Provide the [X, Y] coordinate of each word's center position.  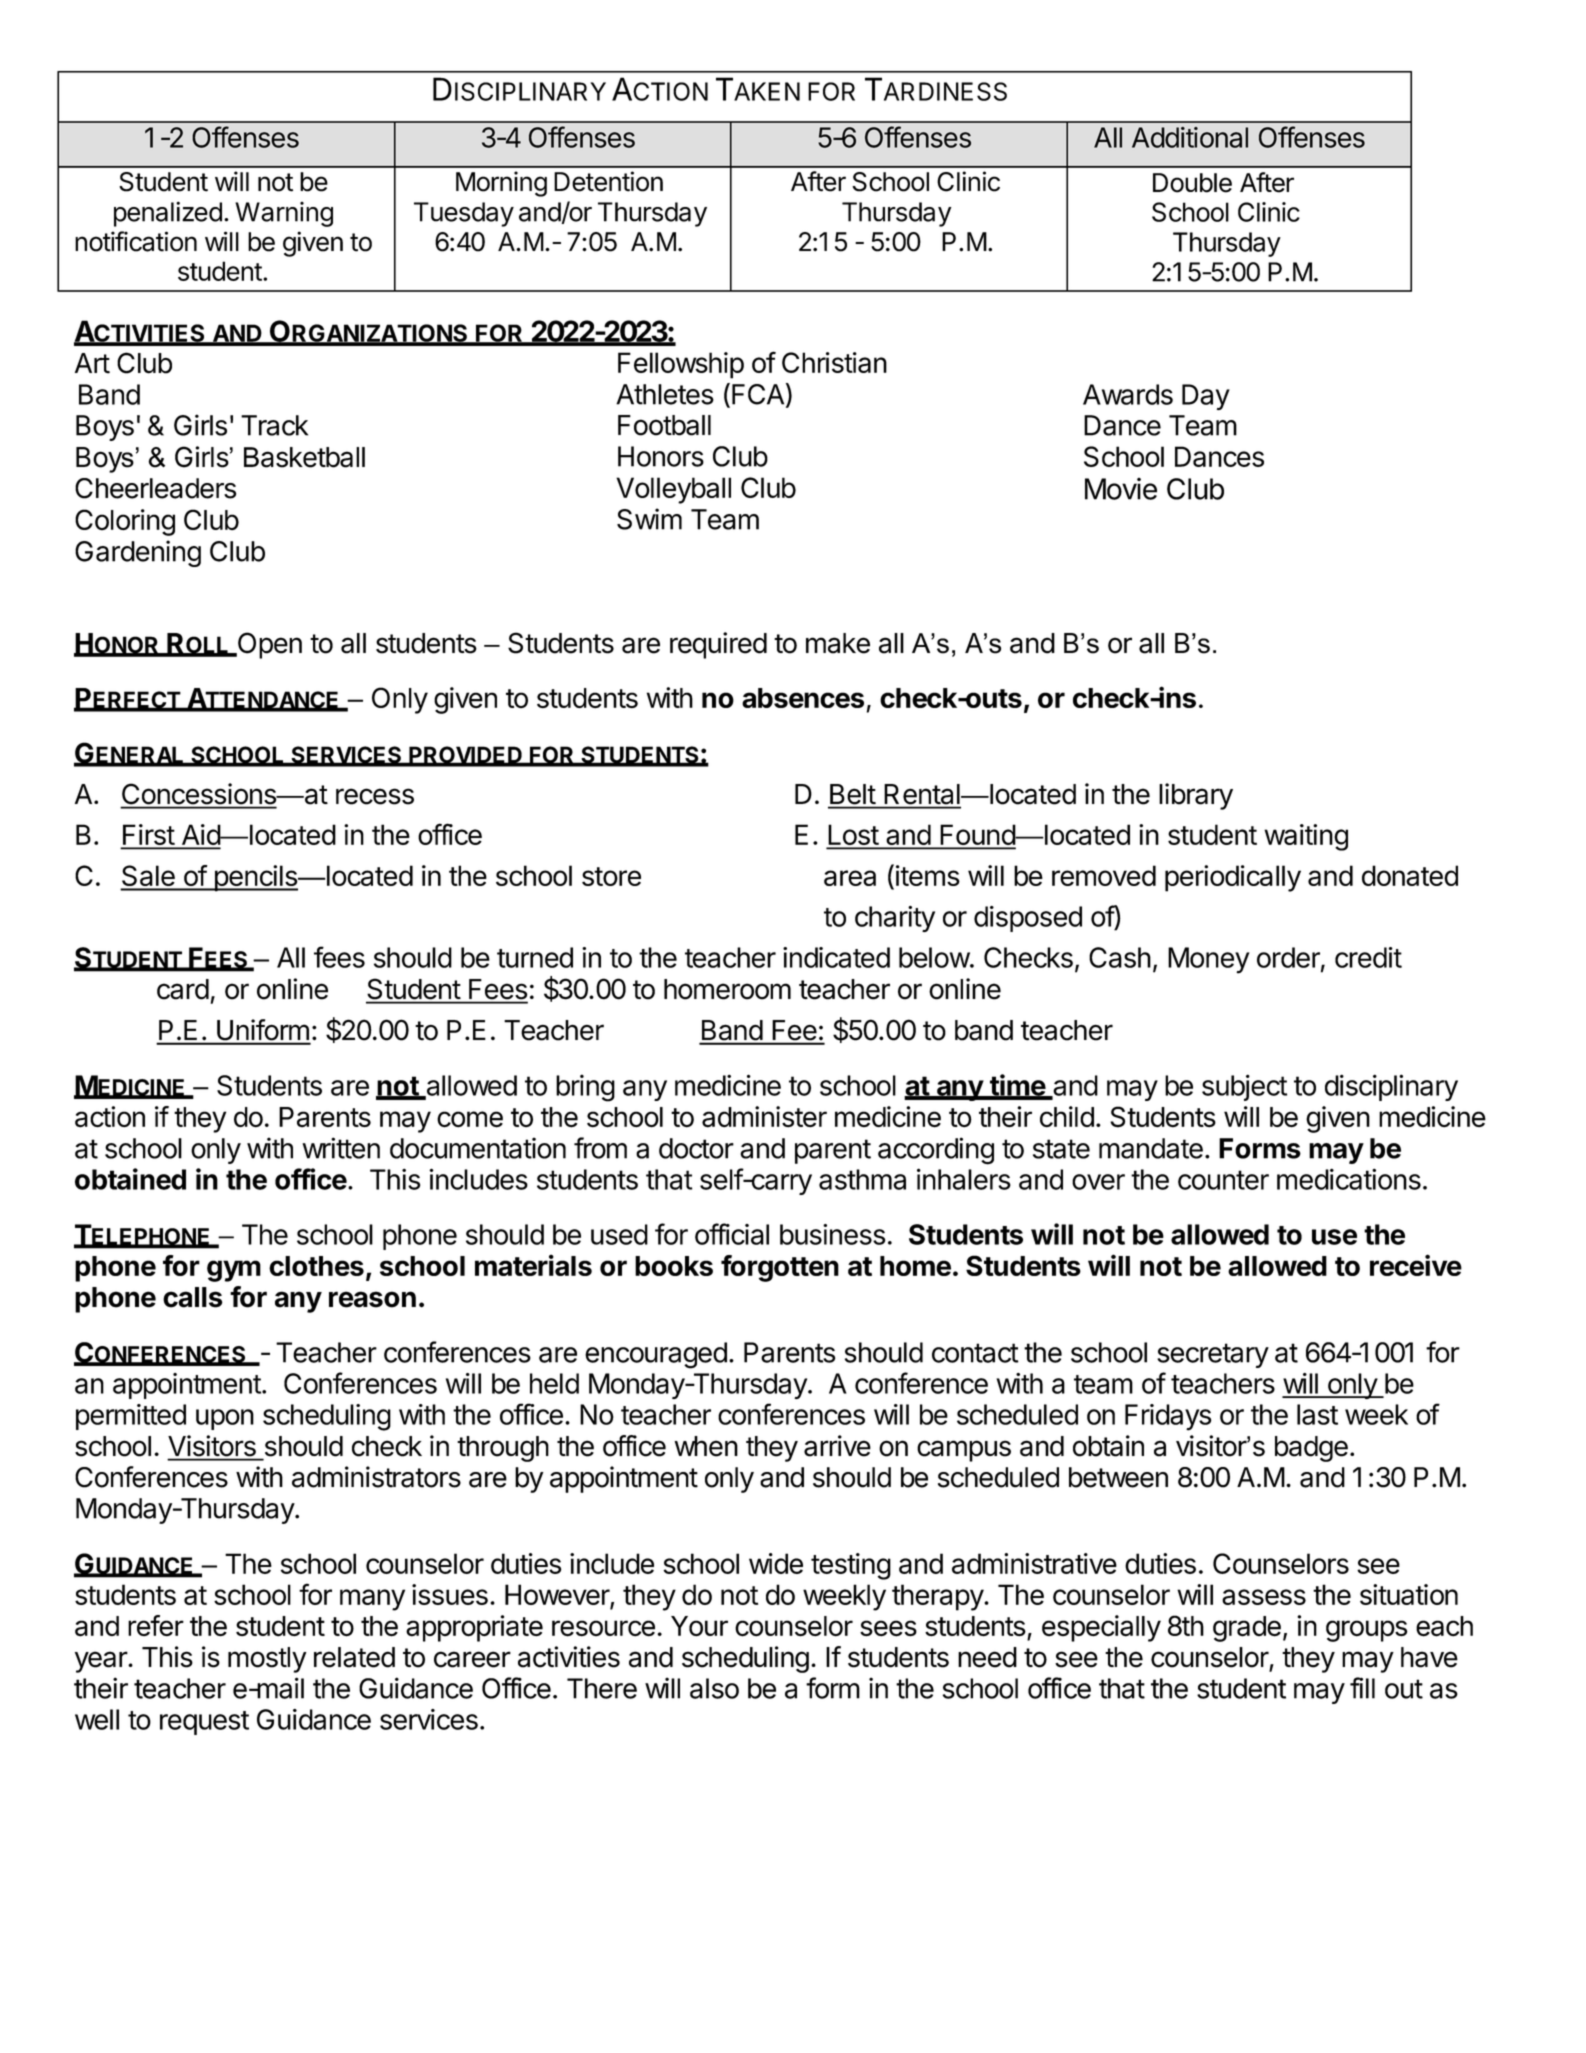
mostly [267, 1660]
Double [1192, 183]
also [714, 1688]
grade [1247, 1629]
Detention [608, 181]
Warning [284, 214]
